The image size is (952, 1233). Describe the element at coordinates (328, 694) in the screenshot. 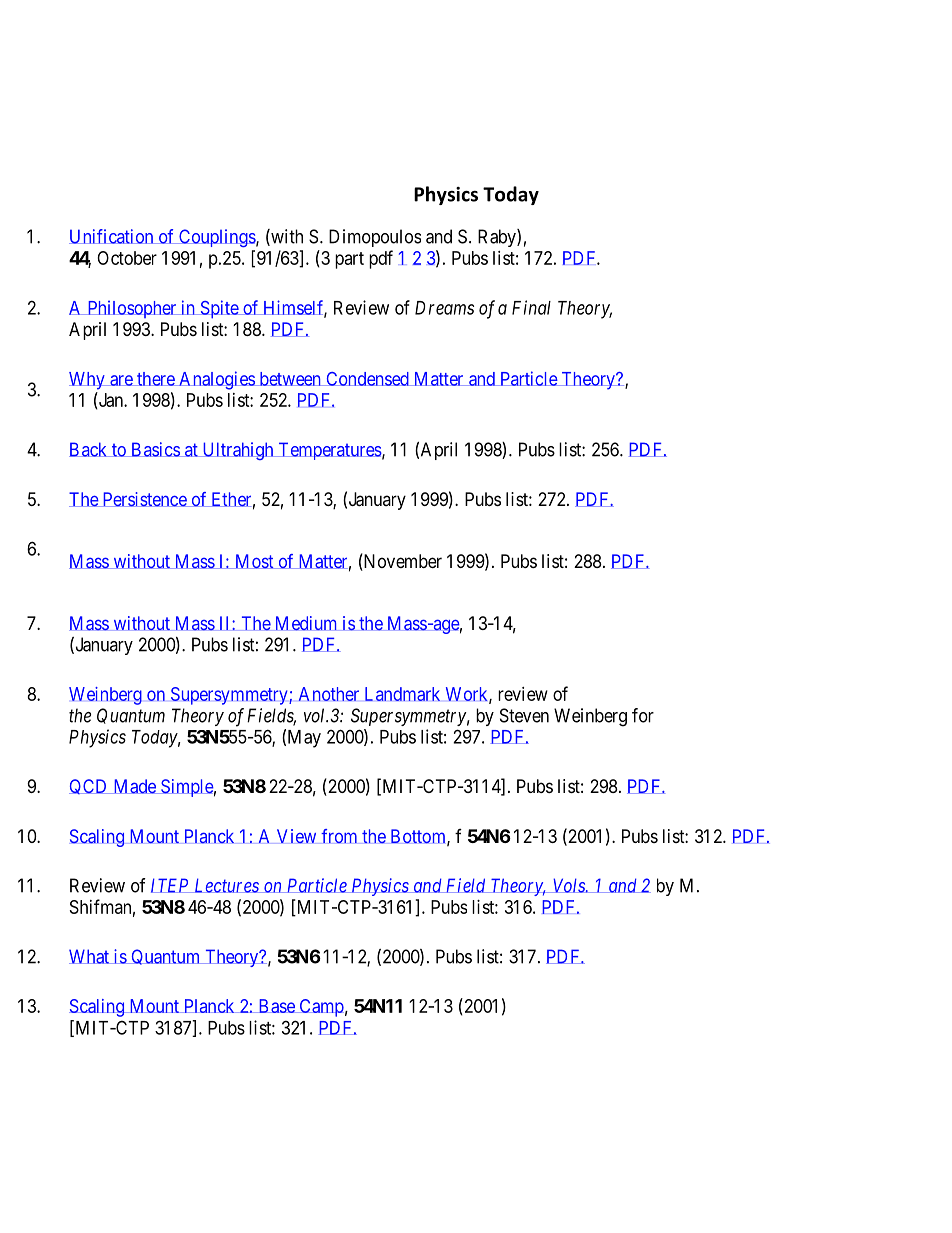

I see `Another` at that location.
